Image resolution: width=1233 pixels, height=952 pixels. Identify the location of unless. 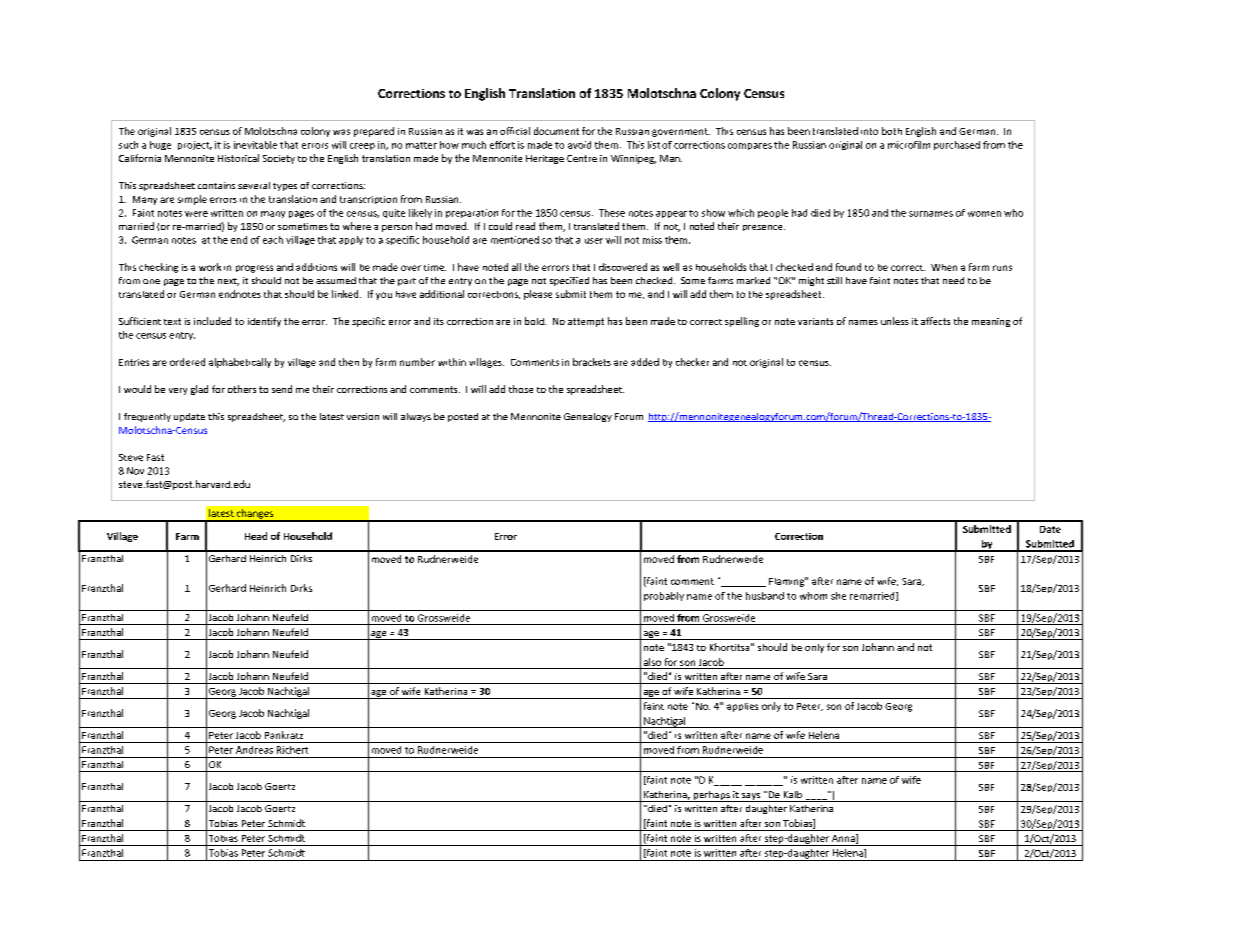
(895, 321).
